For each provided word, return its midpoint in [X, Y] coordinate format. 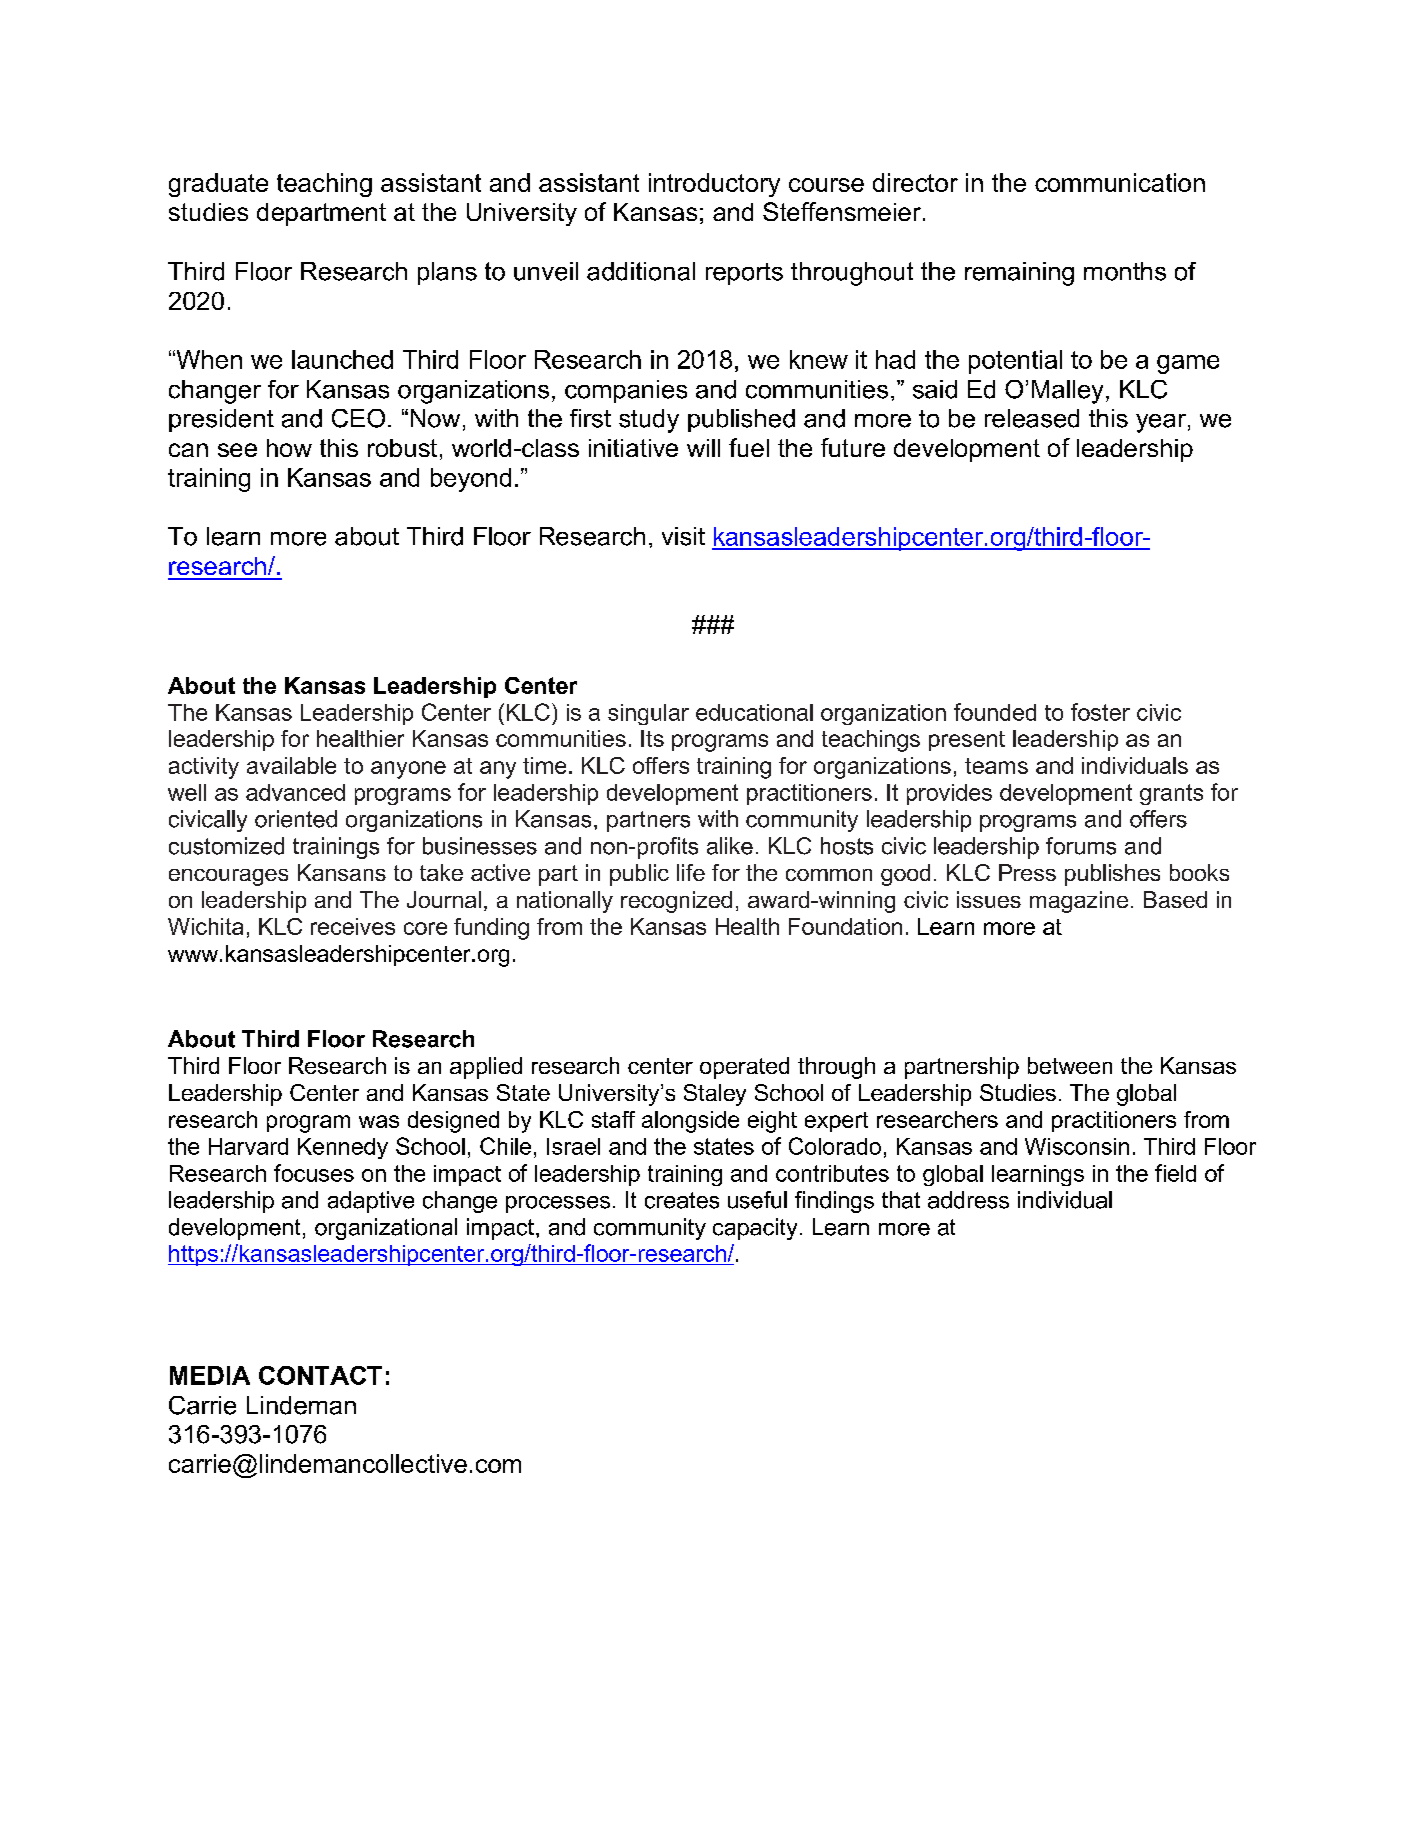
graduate [218, 185]
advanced [295, 792]
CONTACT [320, 1375]
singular [648, 714]
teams [996, 766]
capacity [755, 1229]
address [968, 1200]
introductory [714, 185]
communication [1120, 182]
